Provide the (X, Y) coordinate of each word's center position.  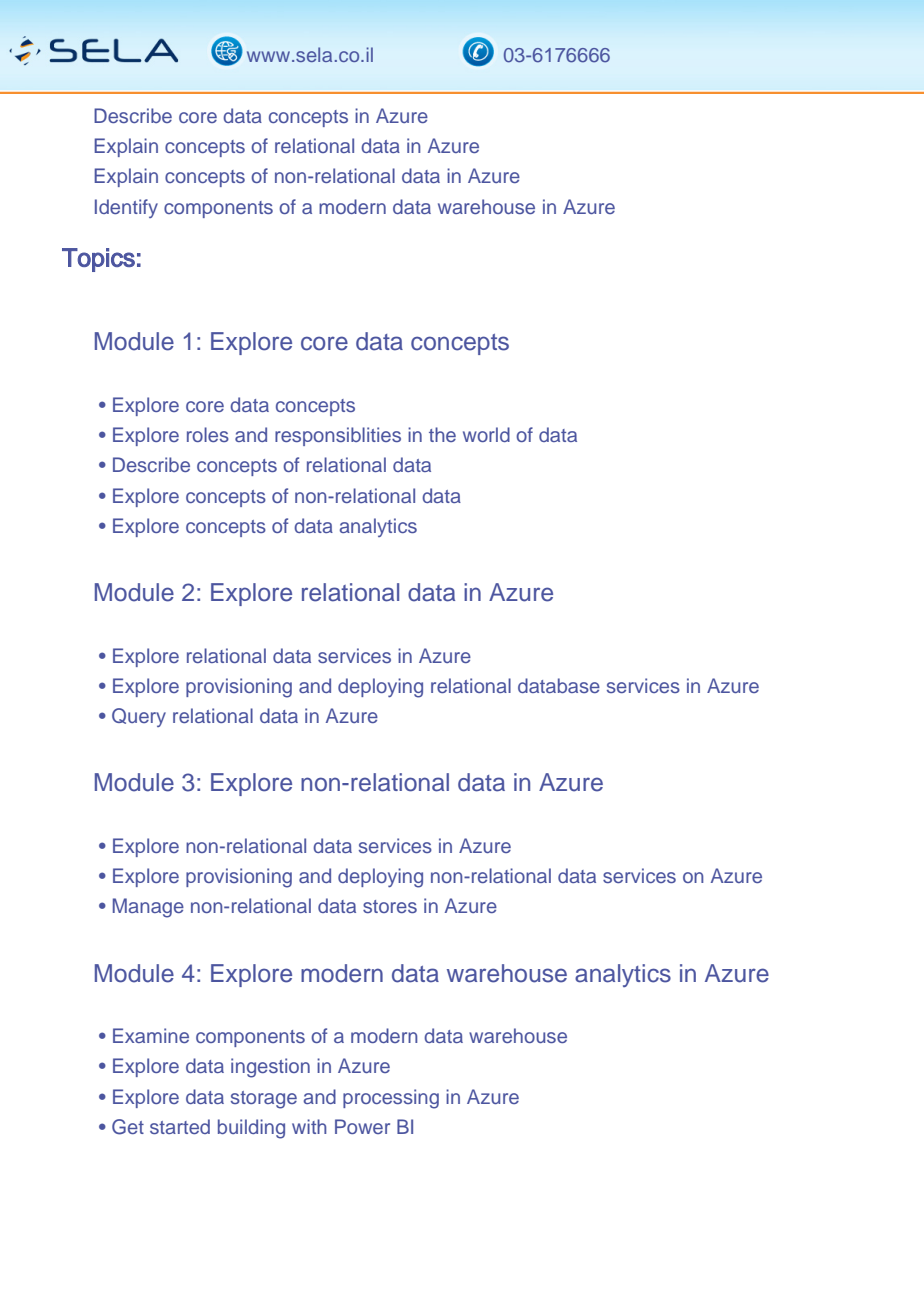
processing (391, 1099)
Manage (148, 908)
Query (139, 717)
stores (390, 906)
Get (128, 1127)
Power (362, 1126)
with (309, 1126)
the (442, 434)
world (486, 434)
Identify (126, 208)
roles (208, 434)
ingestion (270, 1068)
